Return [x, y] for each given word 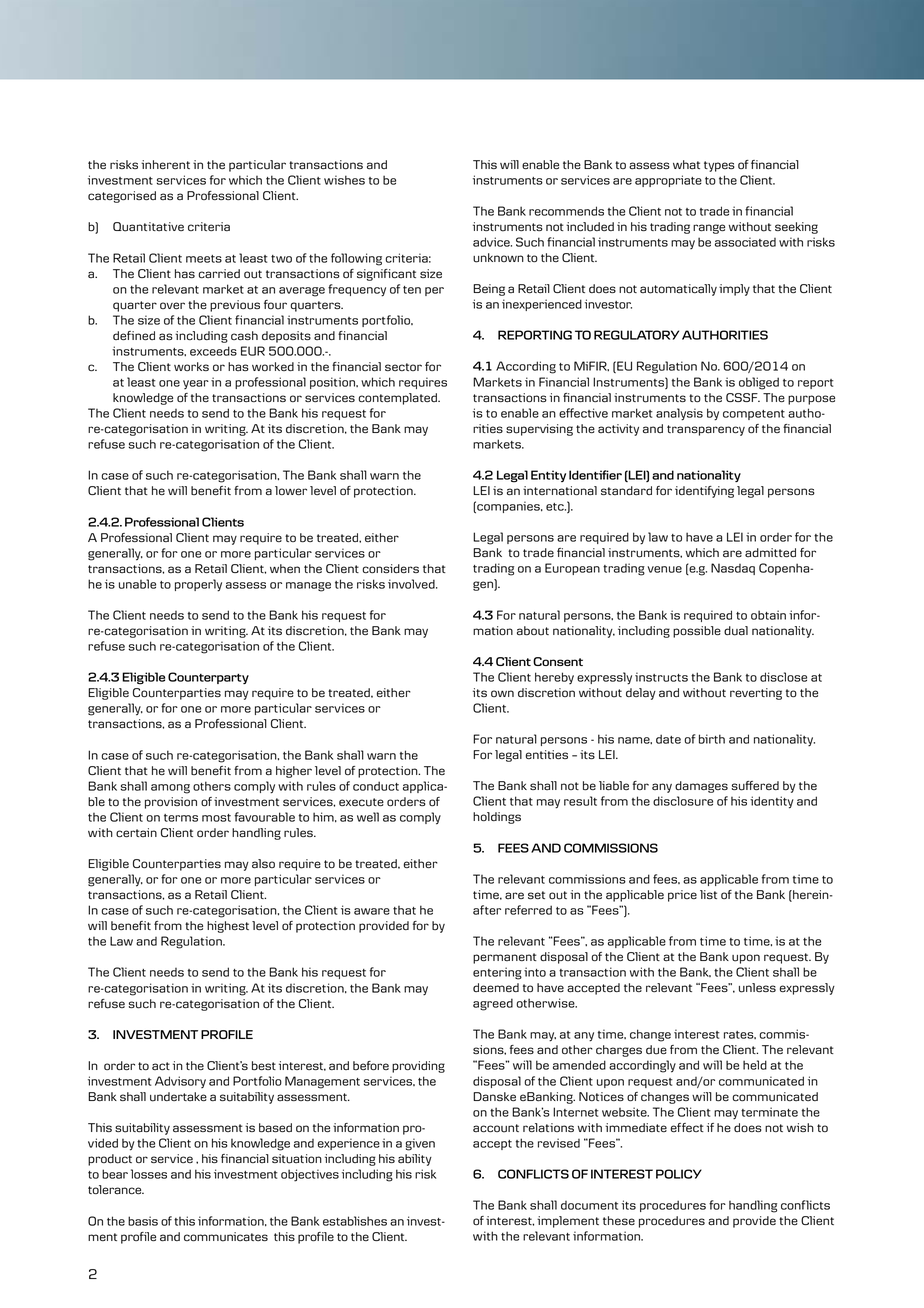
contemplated [398, 399]
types [719, 166]
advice [492, 242]
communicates [226, 1237]
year [196, 384]
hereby [554, 678]
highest [228, 927]
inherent [165, 164]
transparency [706, 430]
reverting [756, 694]
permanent [505, 958]
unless [757, 988]
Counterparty [208, 678]
